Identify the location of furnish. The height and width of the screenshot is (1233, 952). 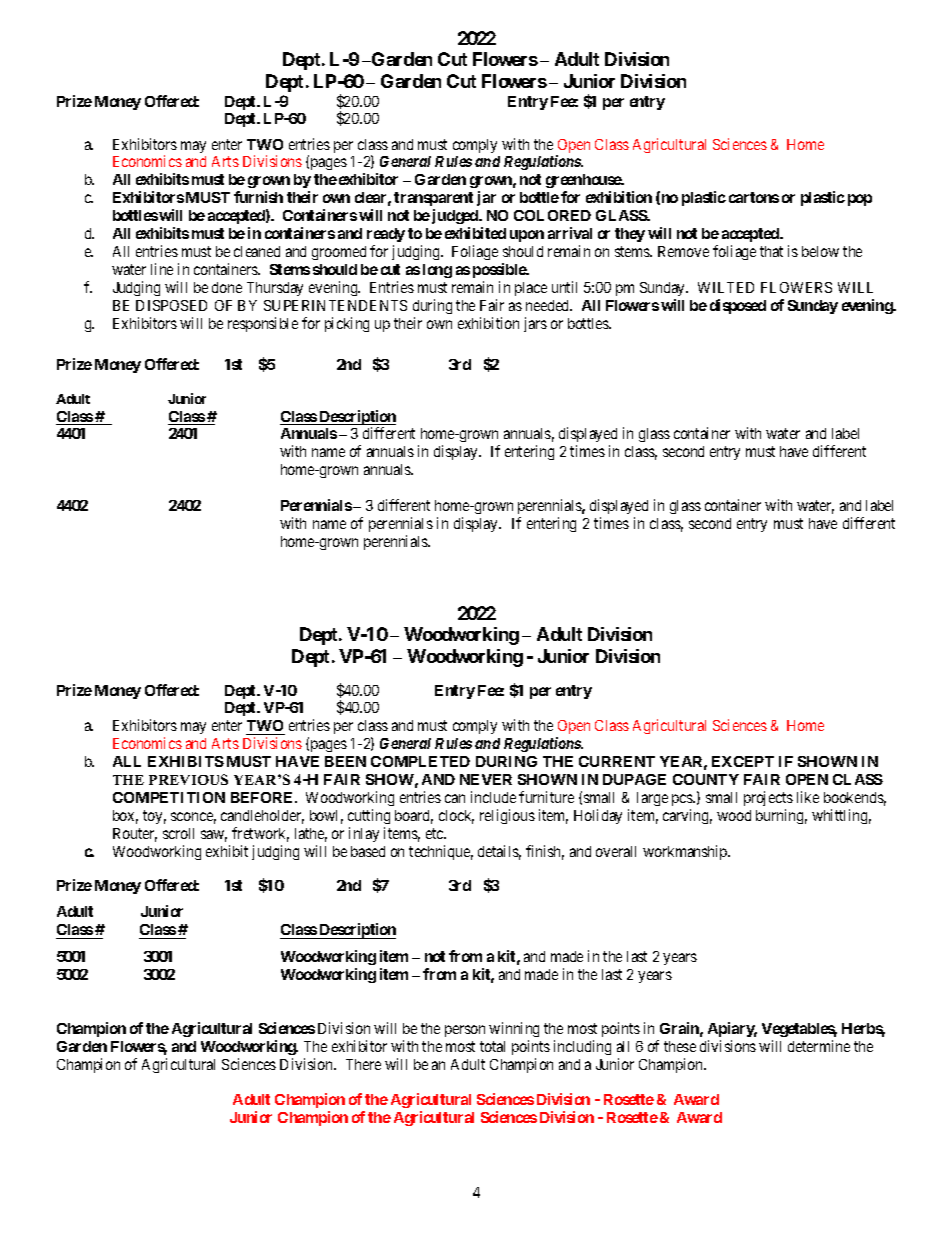
(258, 197).
